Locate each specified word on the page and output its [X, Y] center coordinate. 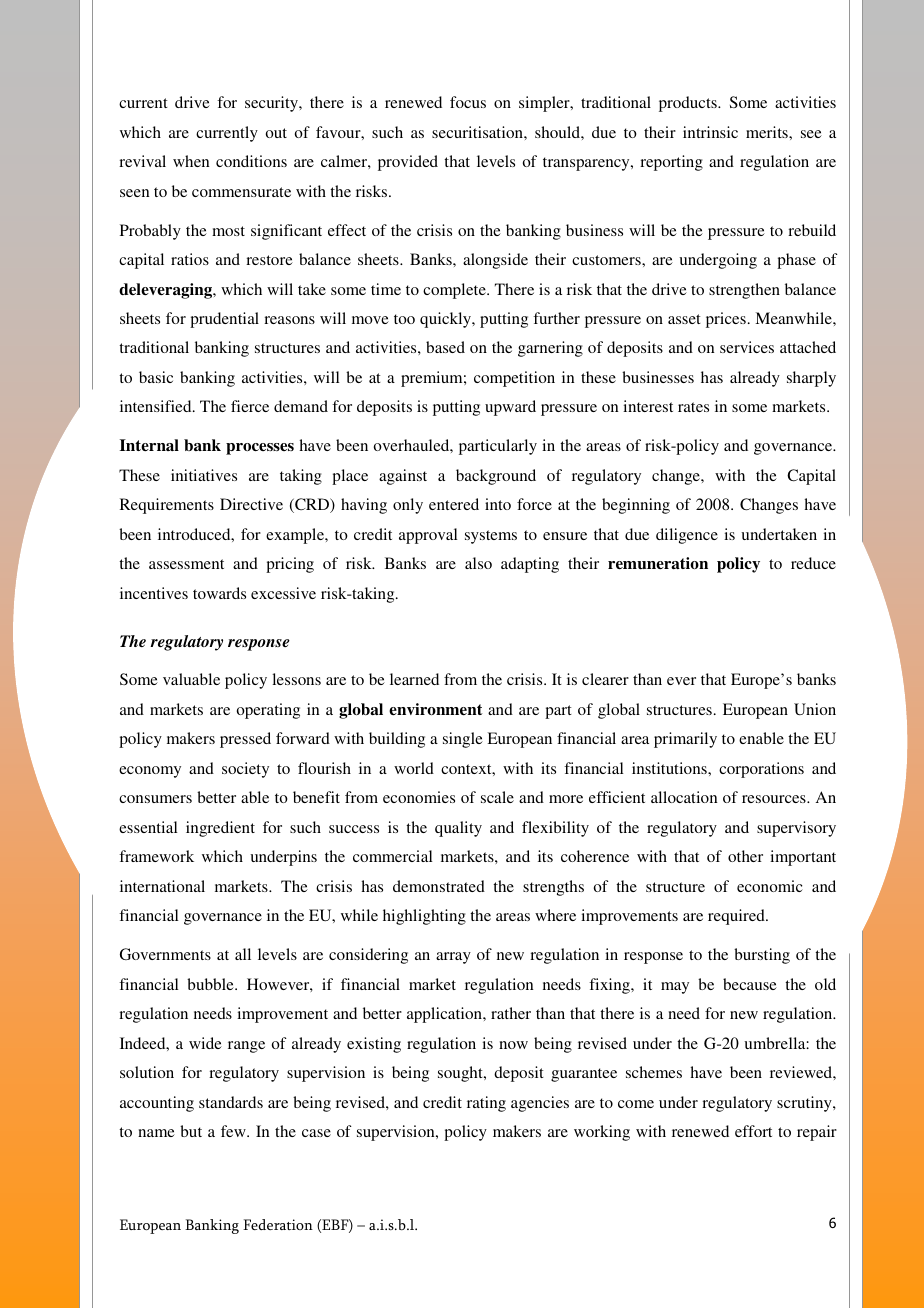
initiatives [204, 475]
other [745, 856]
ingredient [220, 829]
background [496, 477]
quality [458, 829]
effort [753, 1131]
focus [468, 102]
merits [768, 132]
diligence [687, 536]
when [191, 161]
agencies [540, 1104]
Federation [278, 1224]
